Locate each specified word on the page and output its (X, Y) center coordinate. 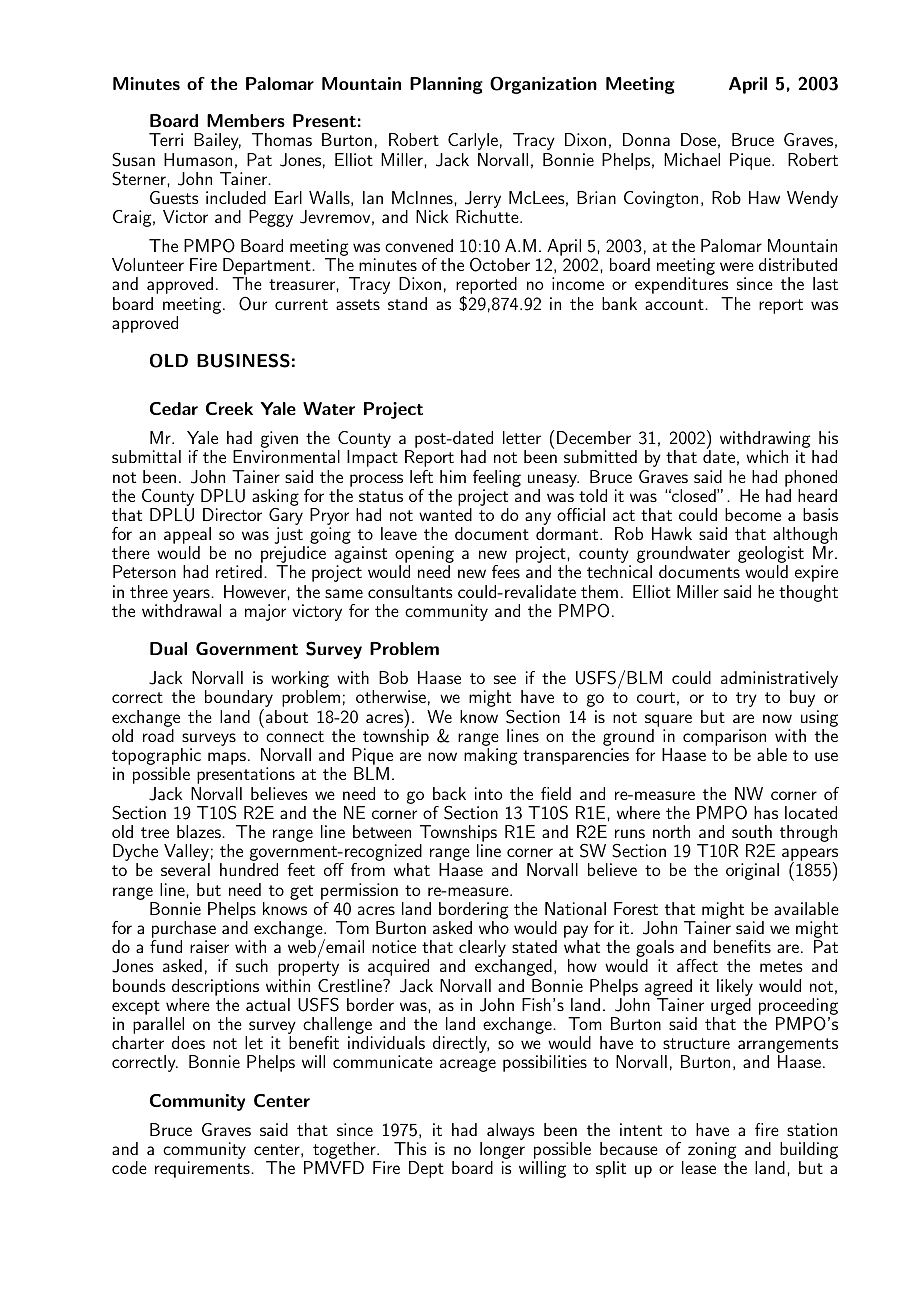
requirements (203, 1169)
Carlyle (473, 141)
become (753, 514)
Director (232, 514)
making (490, 756)
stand (407, 303)
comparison (724, 737)
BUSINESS (243, 360)
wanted (445, 514)
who (494, 927)
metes (781, 966)
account (675, 304)
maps (227, 758)
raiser (209, 946)
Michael (692, 159)
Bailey (217, 141)
